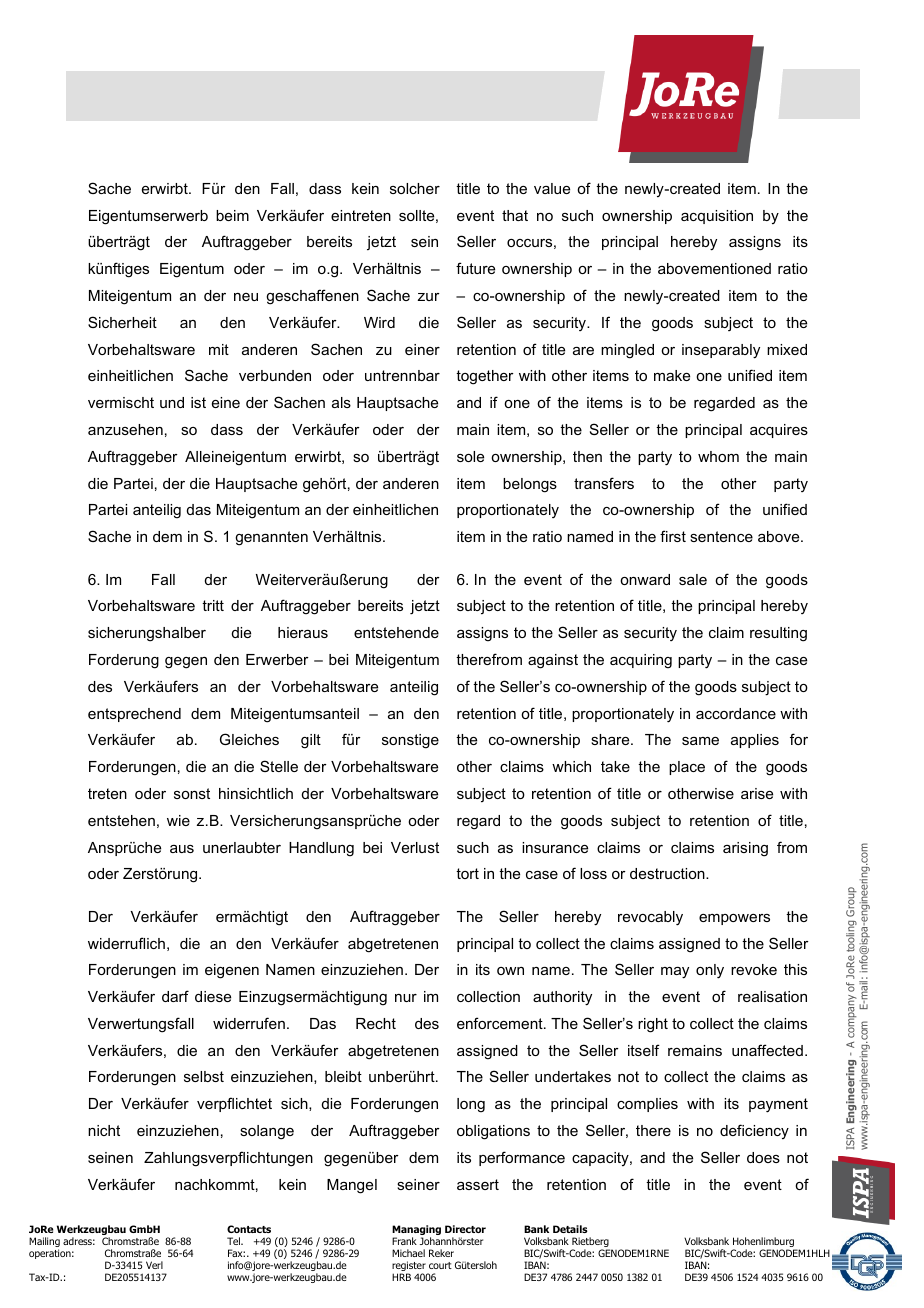 This document has width=924, height=1308. What do you see at coordinates (465, 1229) in the document?
I see `Director` at bounding box center [465, 1229].
